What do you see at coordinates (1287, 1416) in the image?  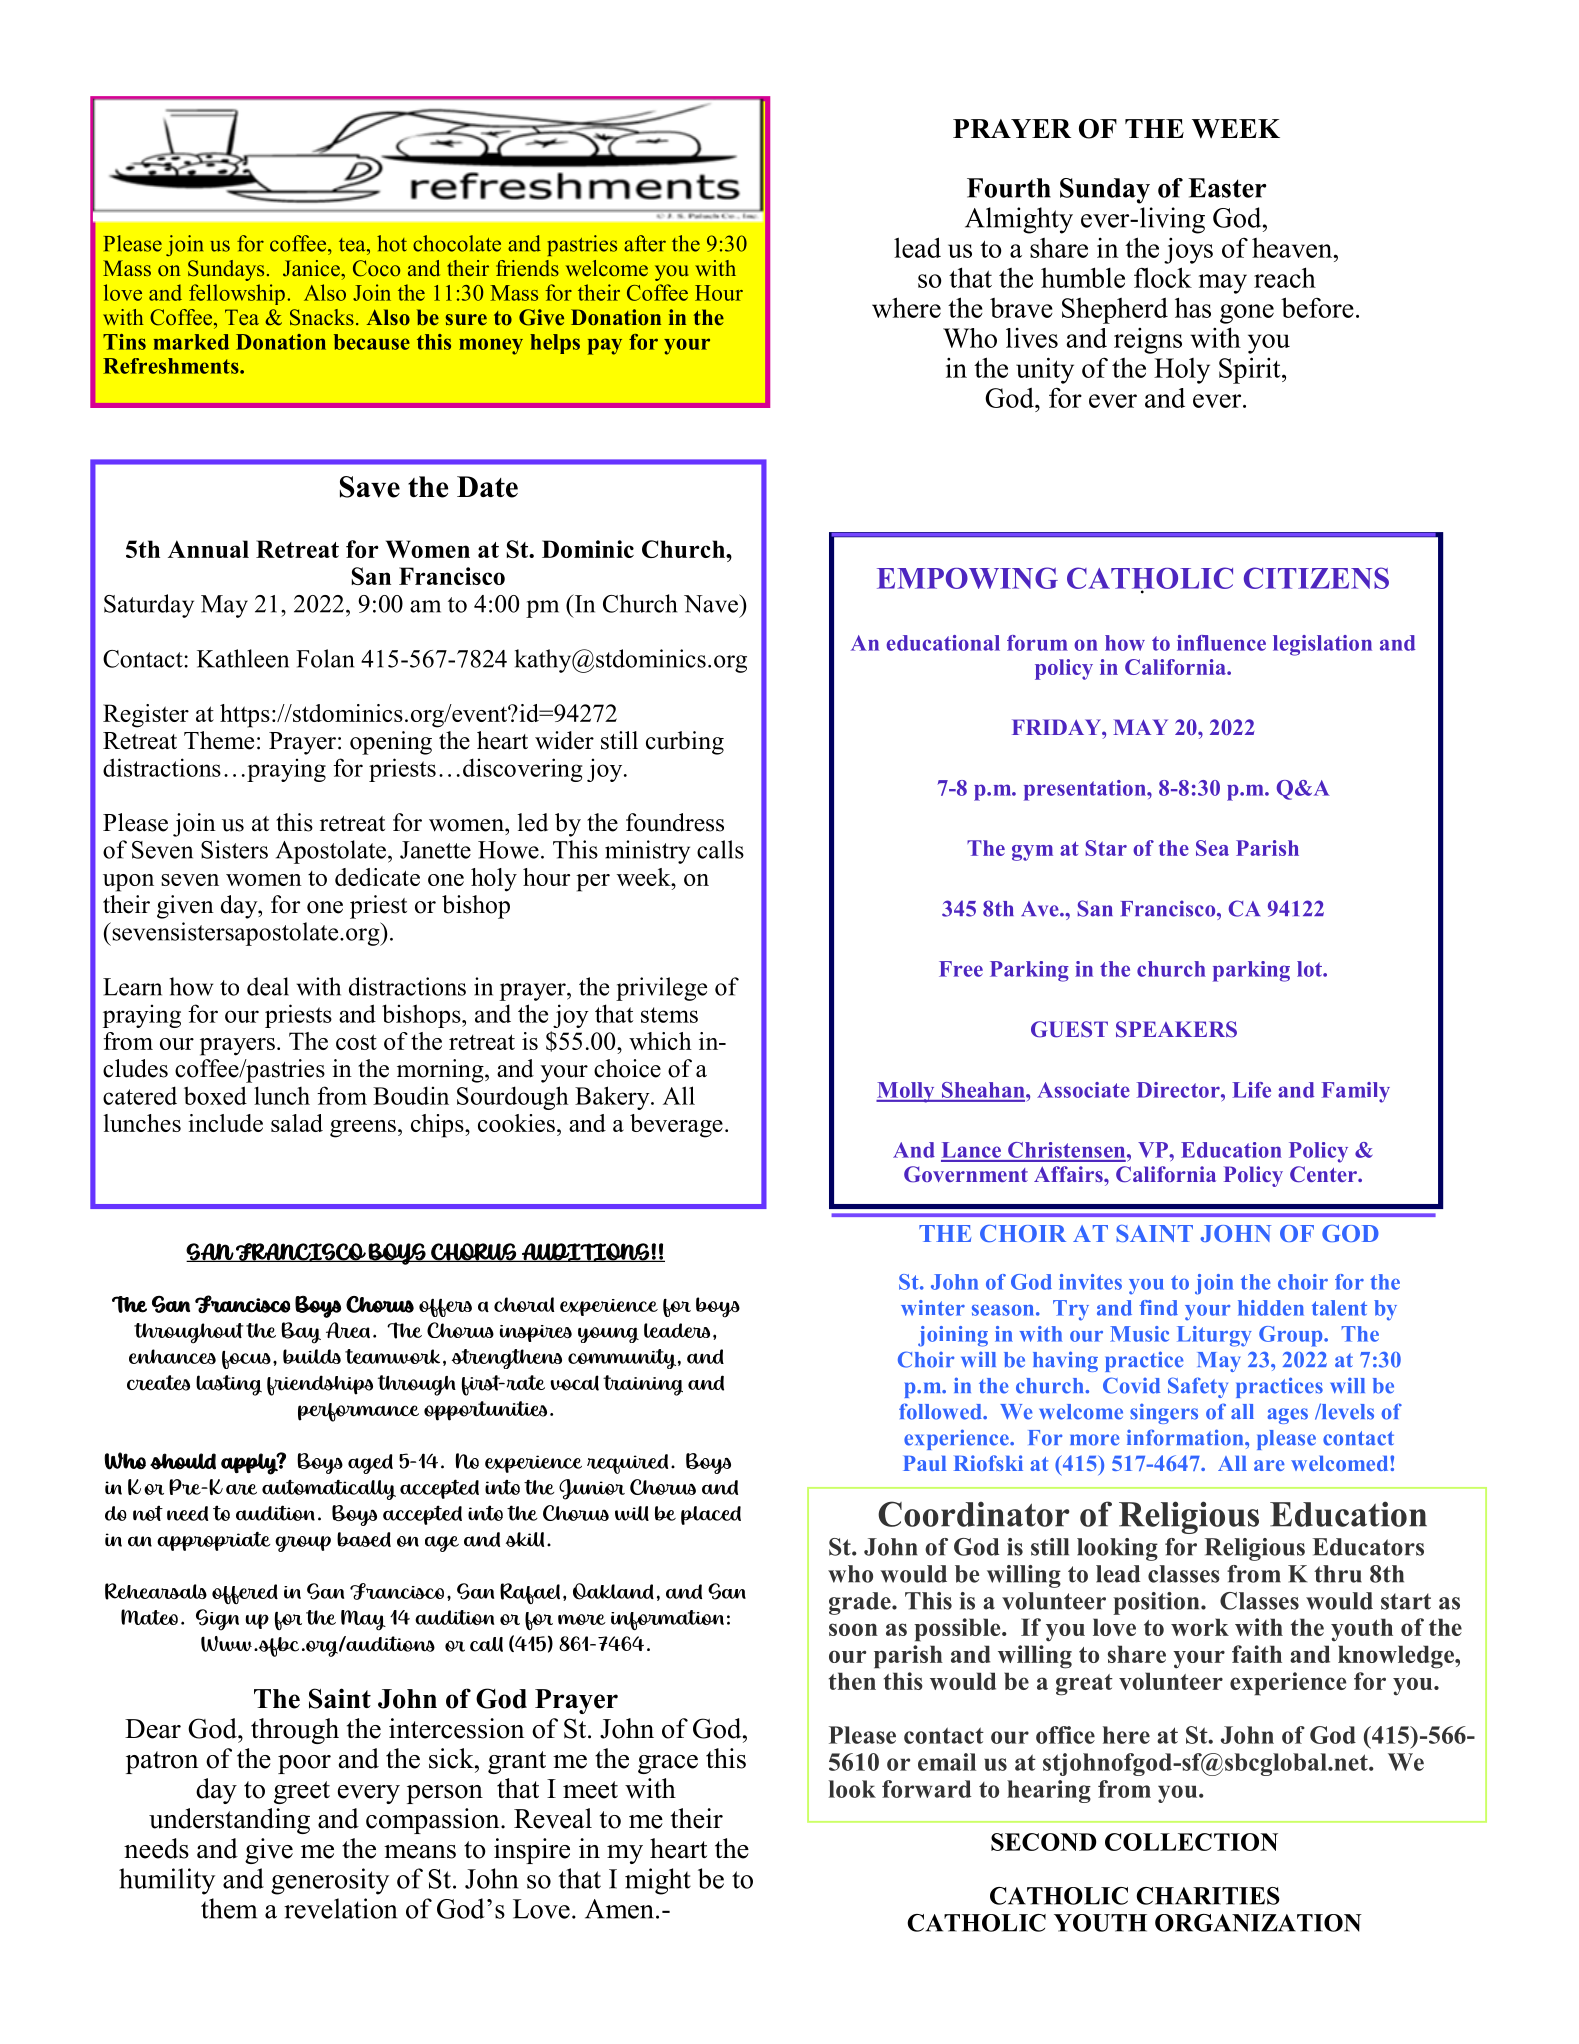 I see `ages` at bounding box center [1287, 1416].
